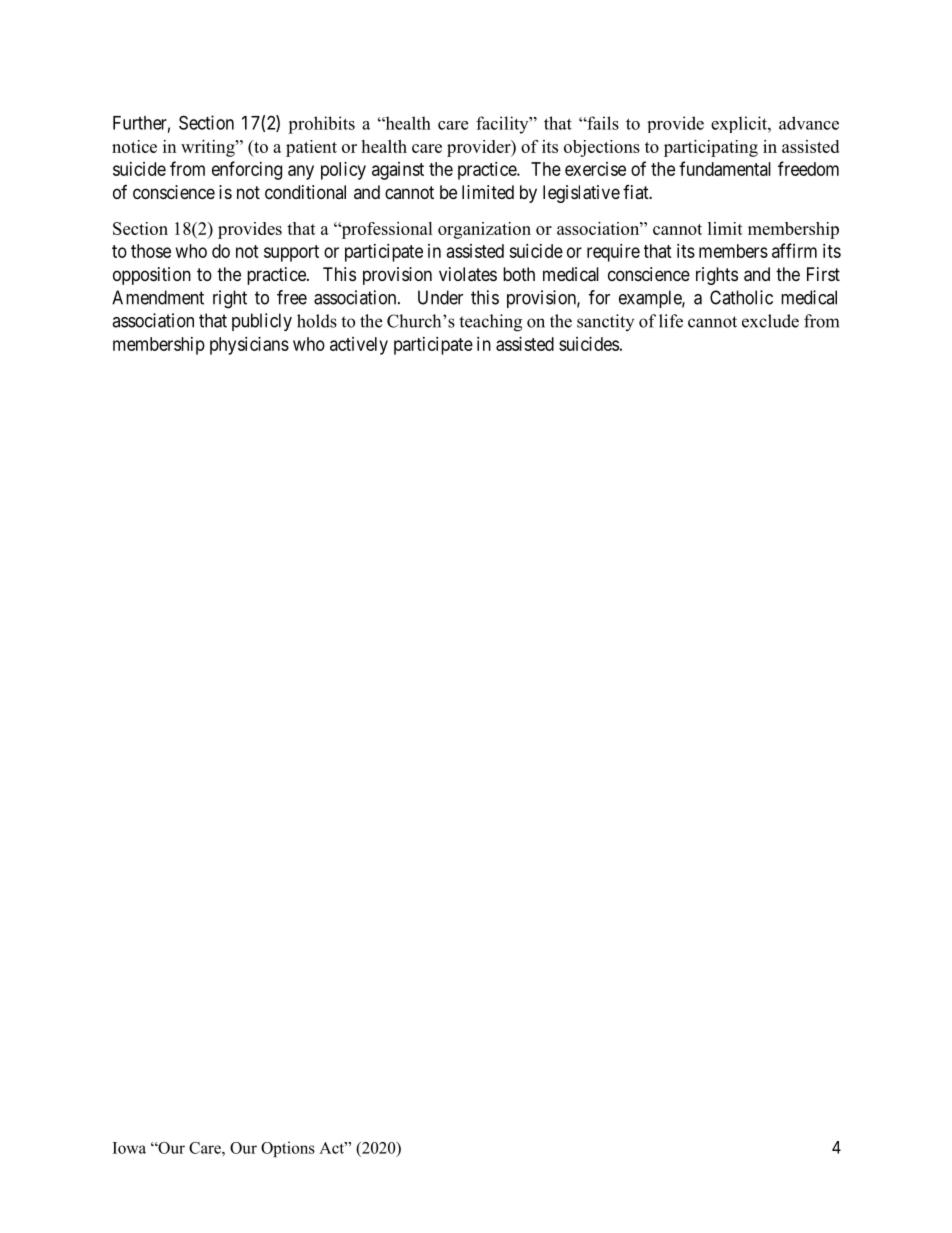 The width and height of the screenshot is (952, 1233). Describe the element at coordinates (605, 322) in the screenshot. I see `sanctity` at that location.
